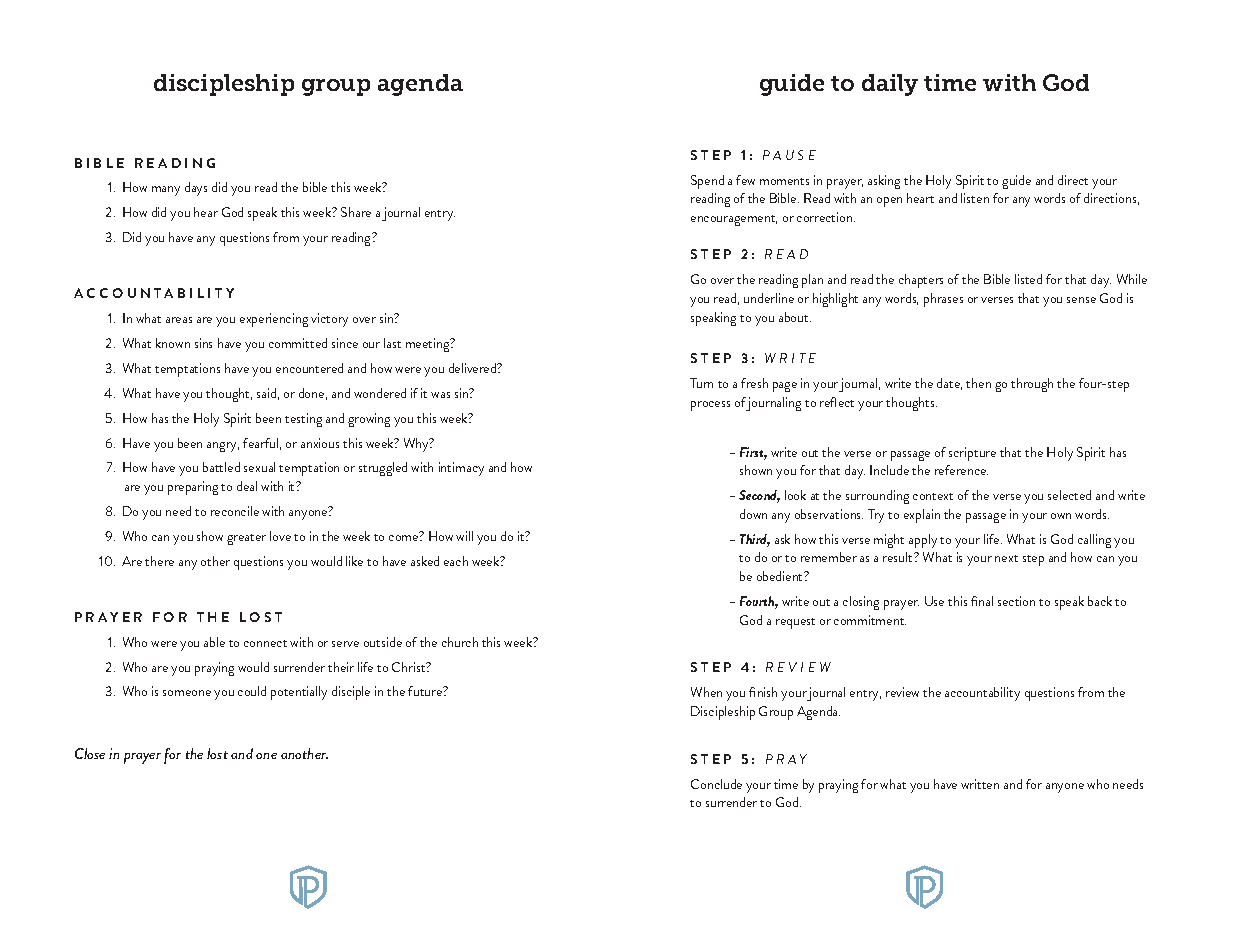 The height and width of the screenshot is (952, 1233). I want to click on Close, so click(90, 753).
